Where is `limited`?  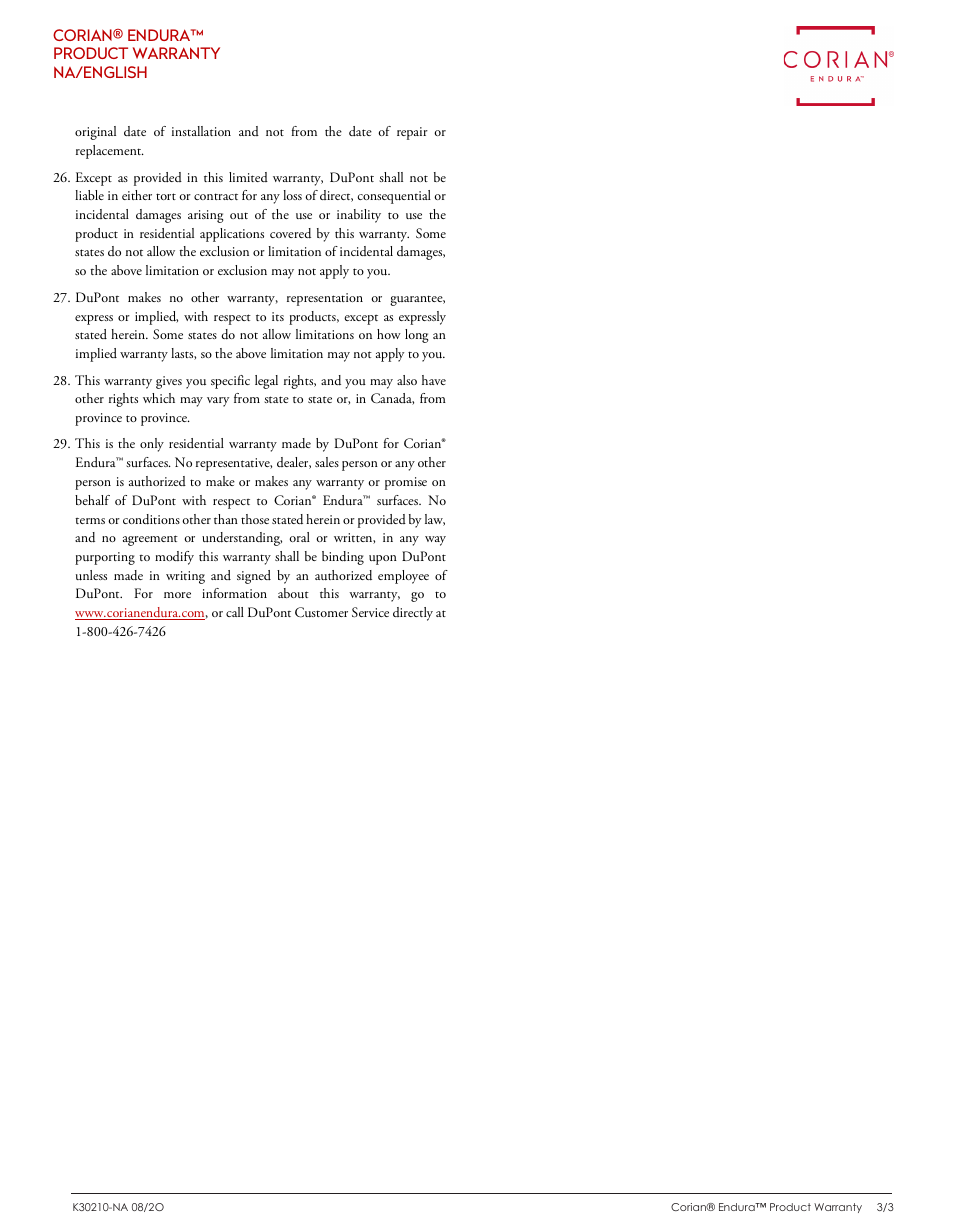
limited is located at coordinates (248, 177).
